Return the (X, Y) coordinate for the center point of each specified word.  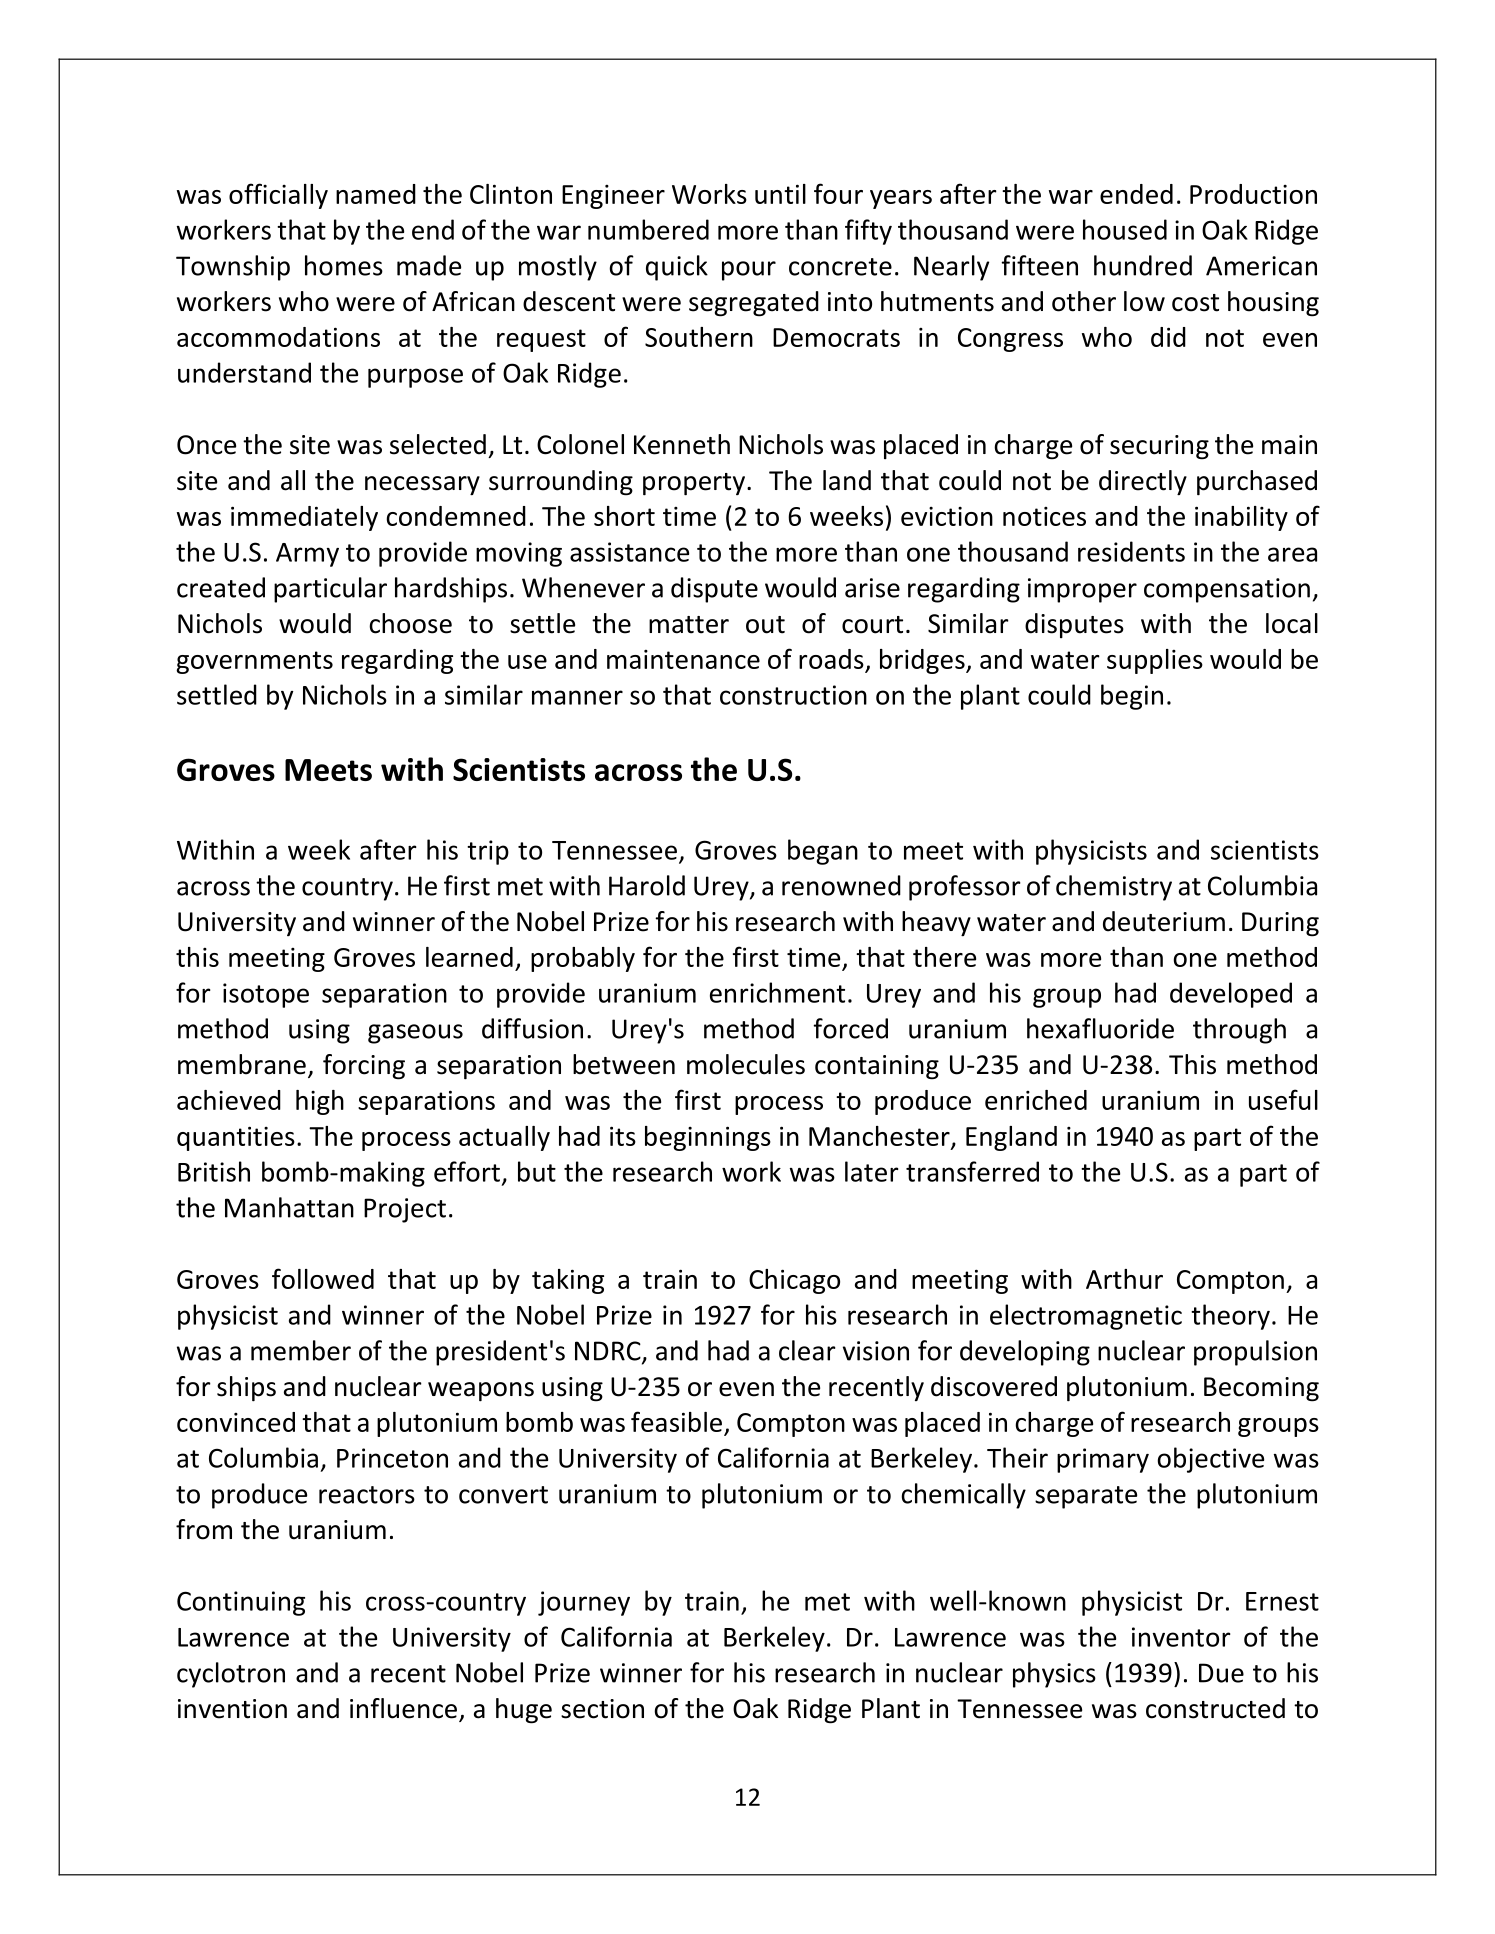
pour (749, 271)
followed (323, 1278)
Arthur (1124, 1279)
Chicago (794, 1281)
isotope (266, 995)
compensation (1227, 590)
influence (403, 1708)
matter (689, 625)
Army (307, 555)
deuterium (1164, 921)
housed (1125, 229)
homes (344, 265)
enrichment (777, 992)
